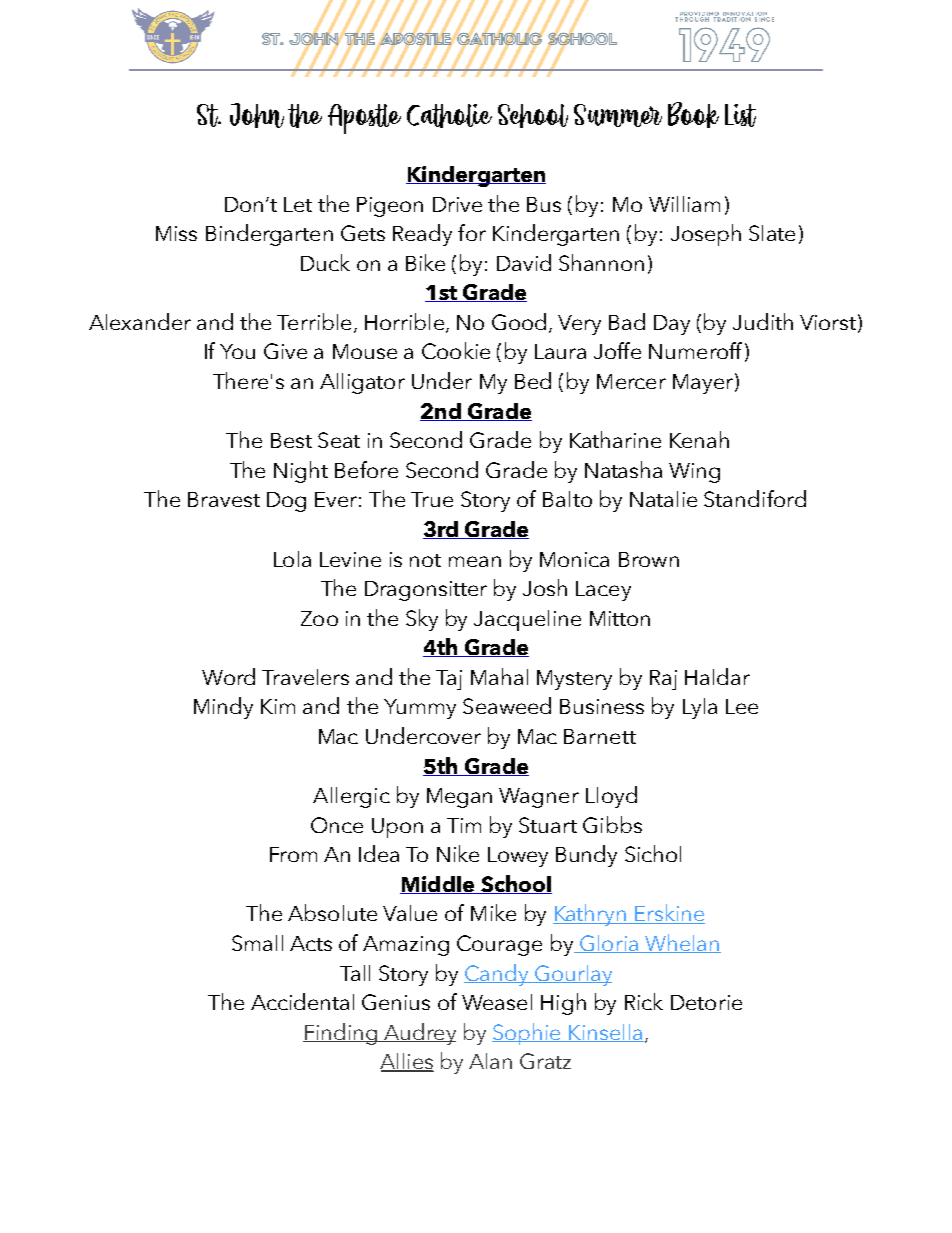 This page has width=952, height=1233. Describe the element at coordinates (432, 499) in the page. I see `True` at that location.
